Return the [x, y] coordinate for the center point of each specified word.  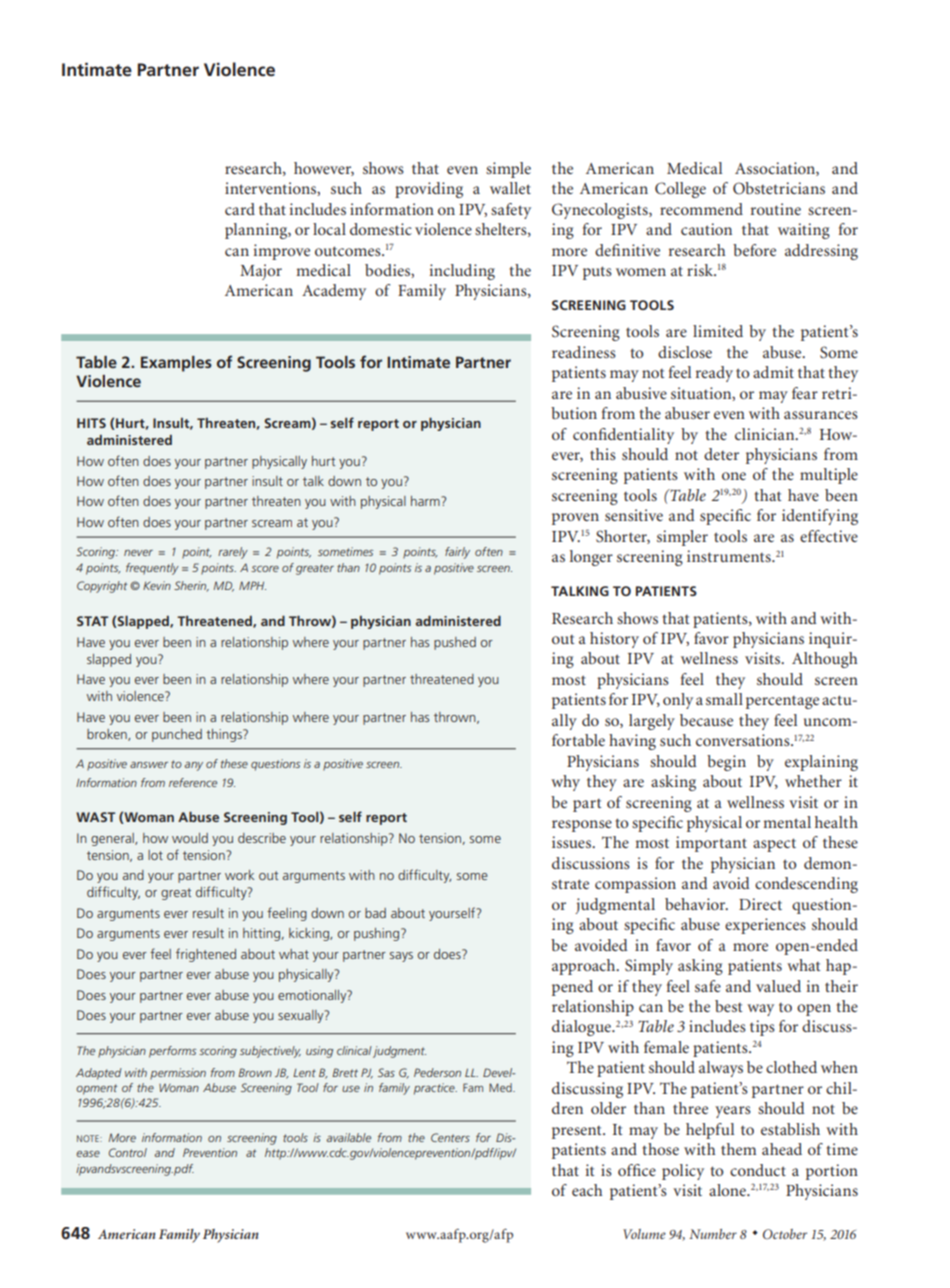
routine [776, 209]
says [401, 957]
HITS [91, 423]
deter [721, 454]
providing [429, 190]
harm [425, 501]
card [240, 209]
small [724, 699]
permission [178, 1074]
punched [177, 735]
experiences [765, 926]
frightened [206, 955]
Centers [450, 1137]
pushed [455, 643]
